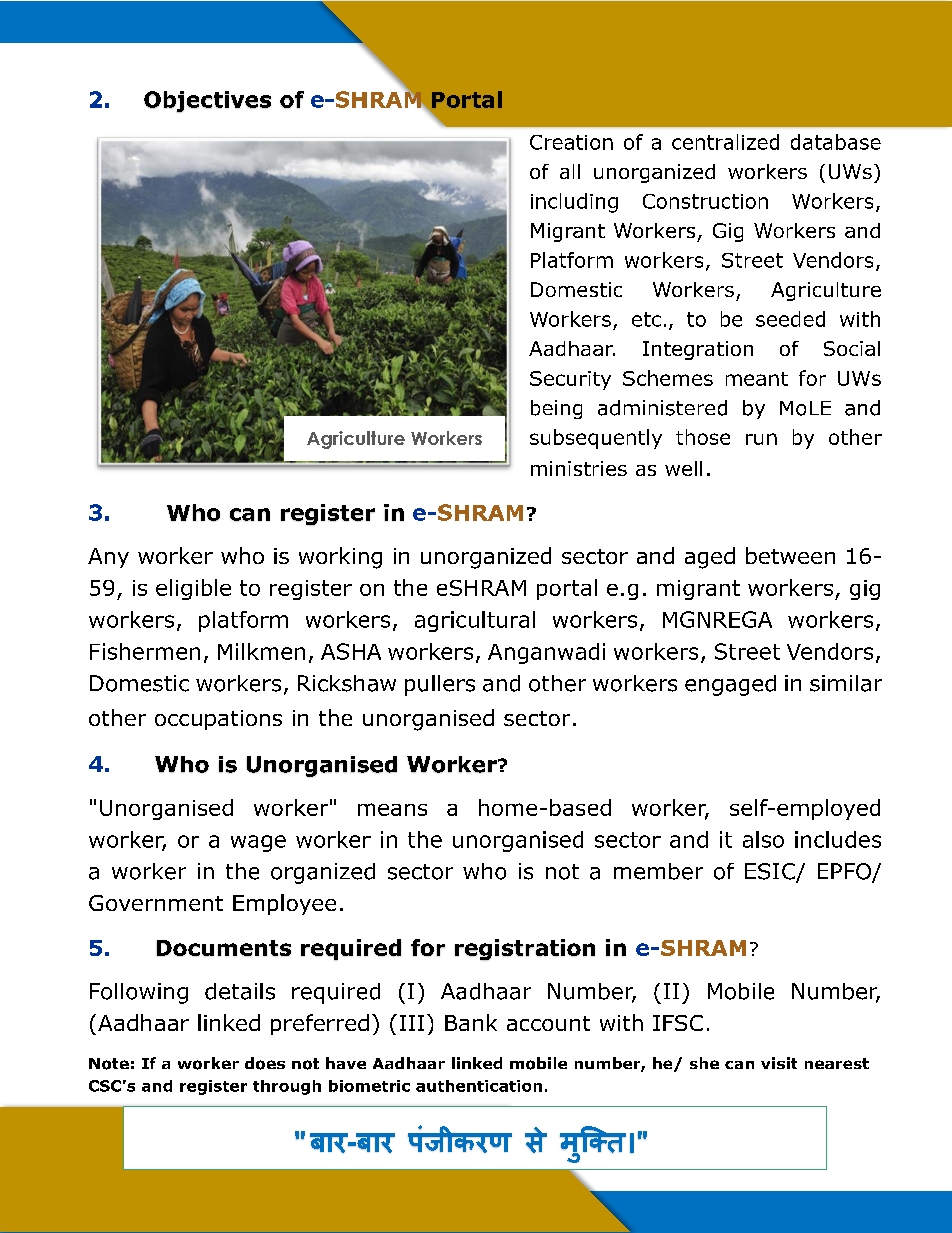  I want to click on centralized, so click(725, 142).
